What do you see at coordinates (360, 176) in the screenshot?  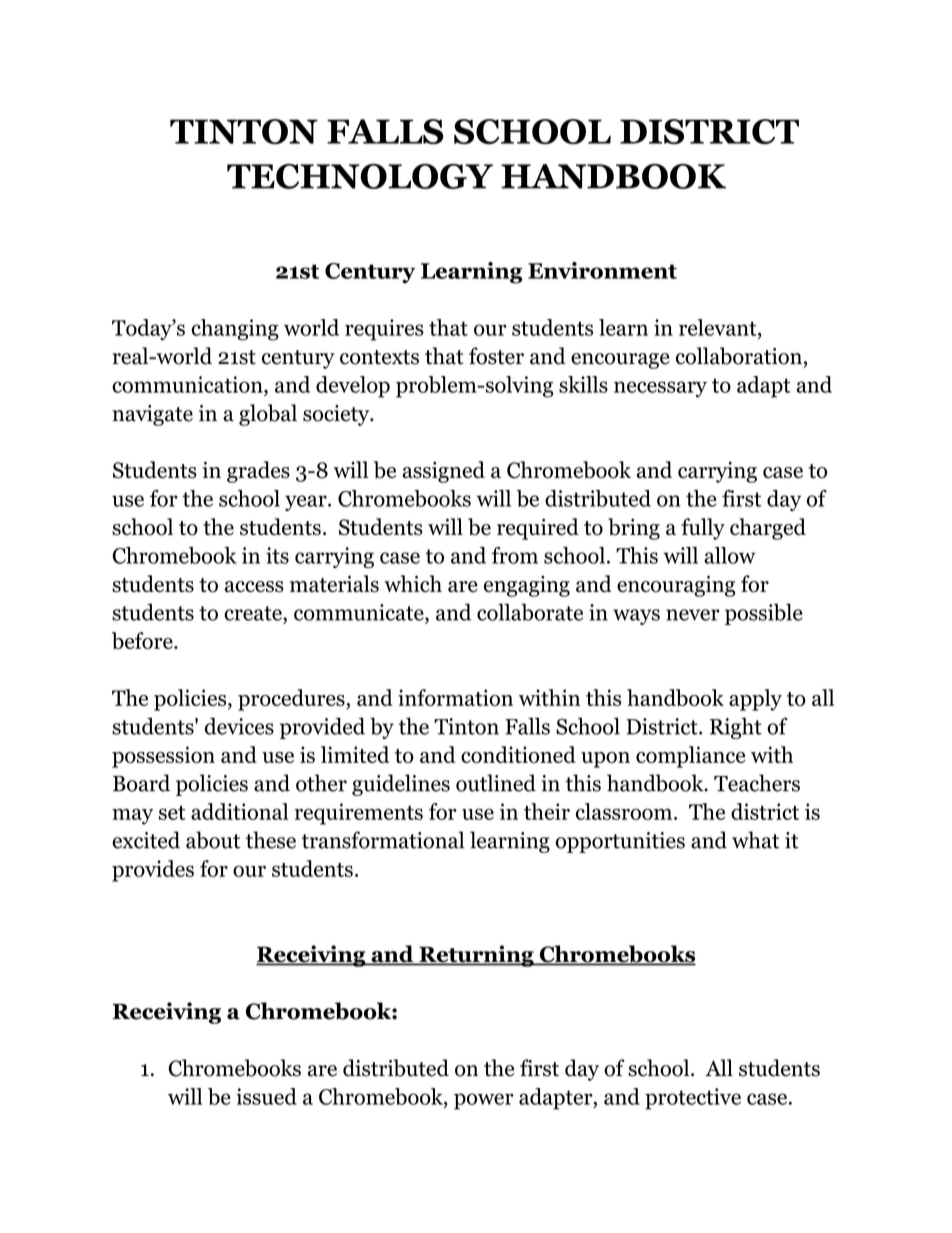 I see `TECHNOLOGY` at bounding box center [360, 176].
